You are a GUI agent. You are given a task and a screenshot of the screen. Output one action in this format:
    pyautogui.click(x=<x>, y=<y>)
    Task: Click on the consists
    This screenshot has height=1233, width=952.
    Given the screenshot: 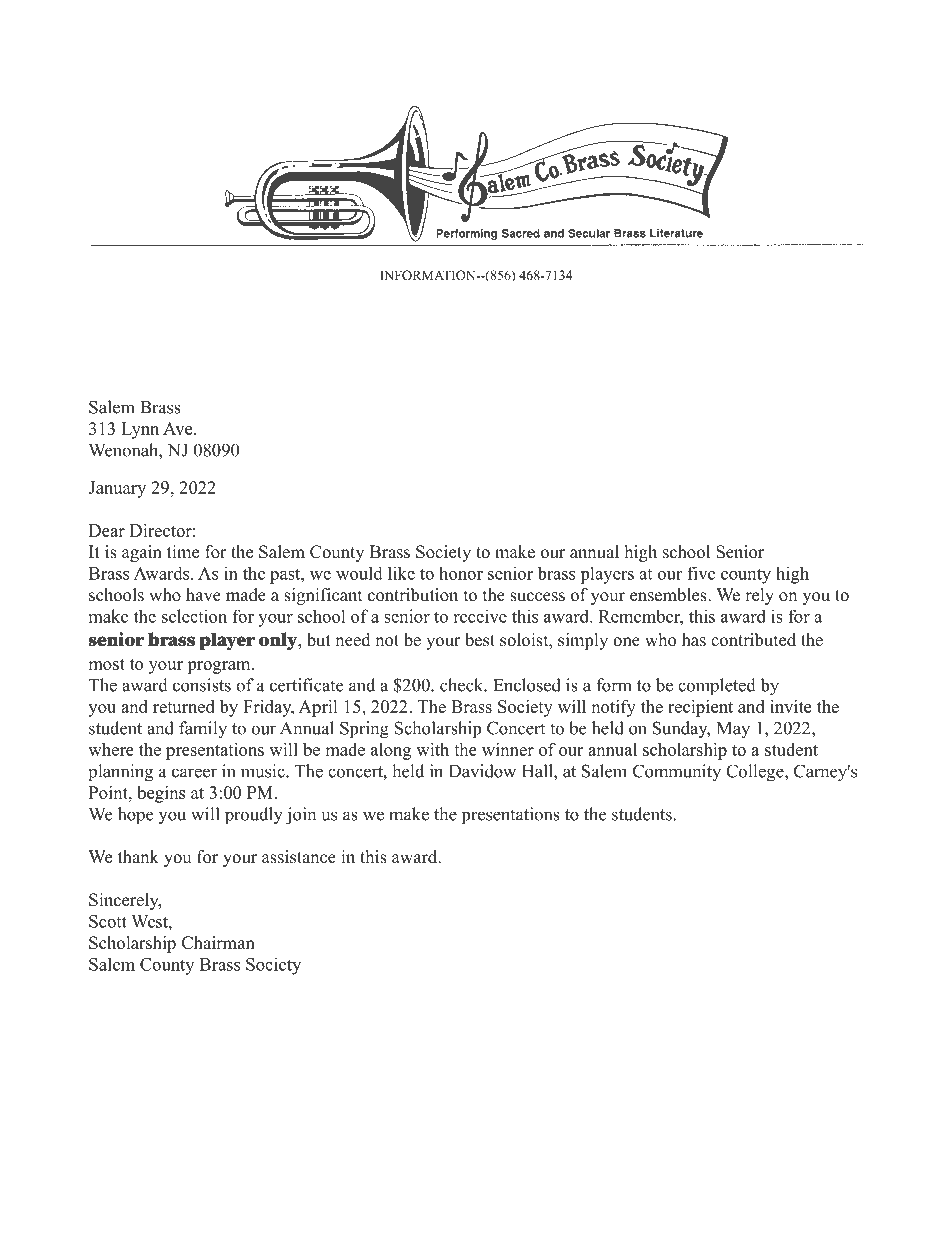 What is the action you would take?
    pyautogui.click(x=202, y=685)
